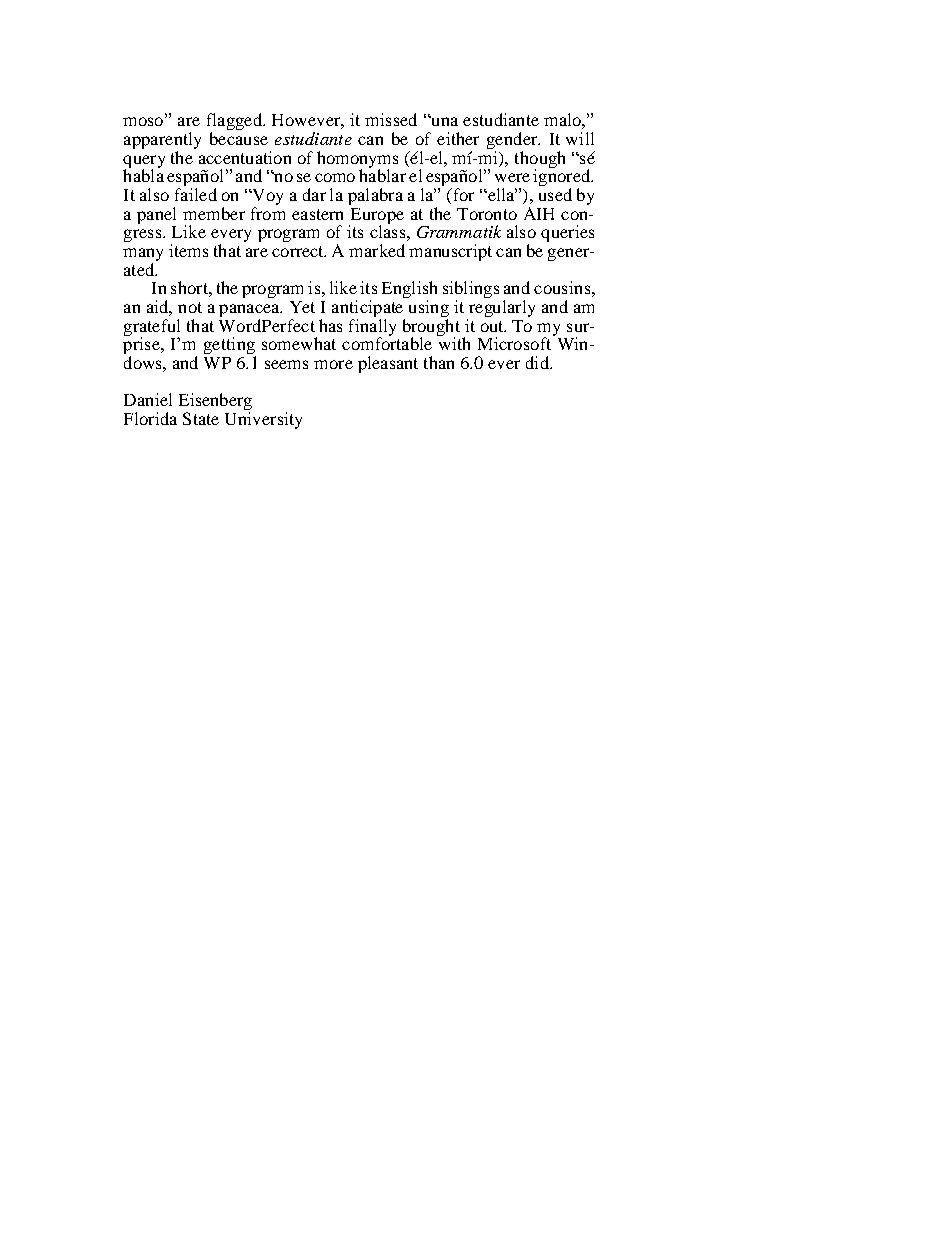 The image size is (952, 1233). Describe the element at coordinates (263, 420) in the document. I see `University` at that location.
